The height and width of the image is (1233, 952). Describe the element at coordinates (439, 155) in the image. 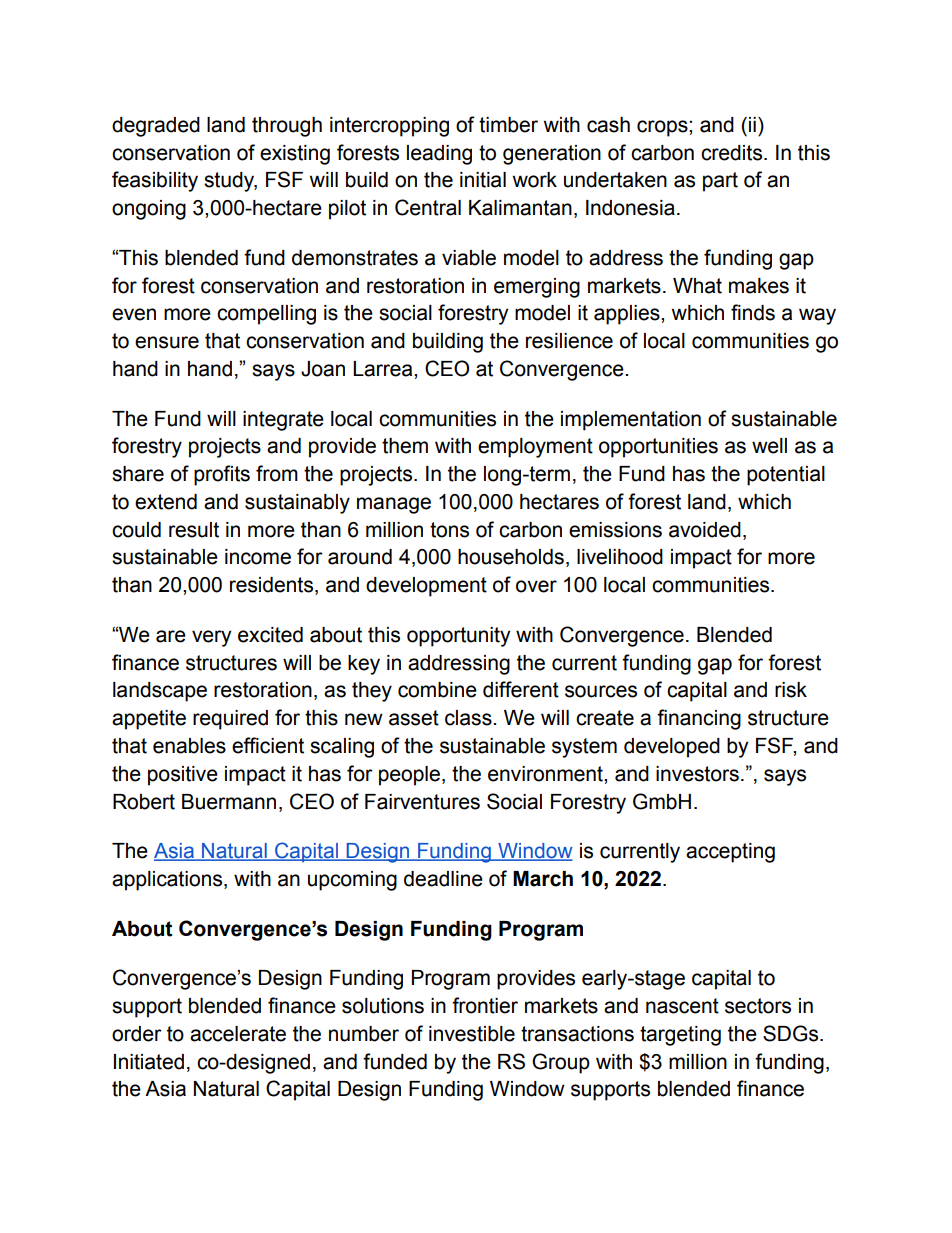

I see `leading` at that location.
